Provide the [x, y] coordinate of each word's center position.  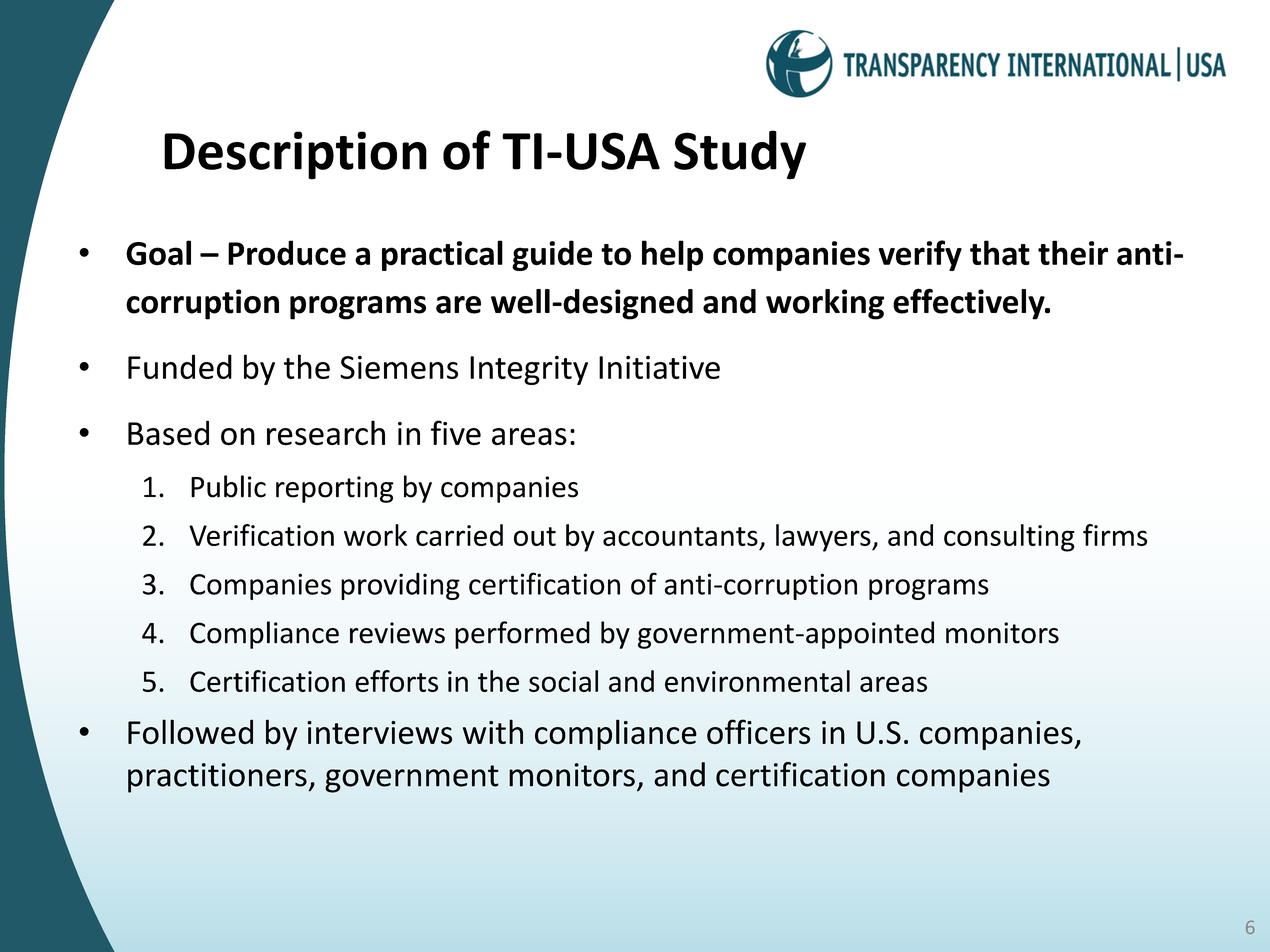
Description [295, 155]
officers [758, 732]
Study [740, 155]
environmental [757, 681]
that [1000, 253]
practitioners [218, 778]
